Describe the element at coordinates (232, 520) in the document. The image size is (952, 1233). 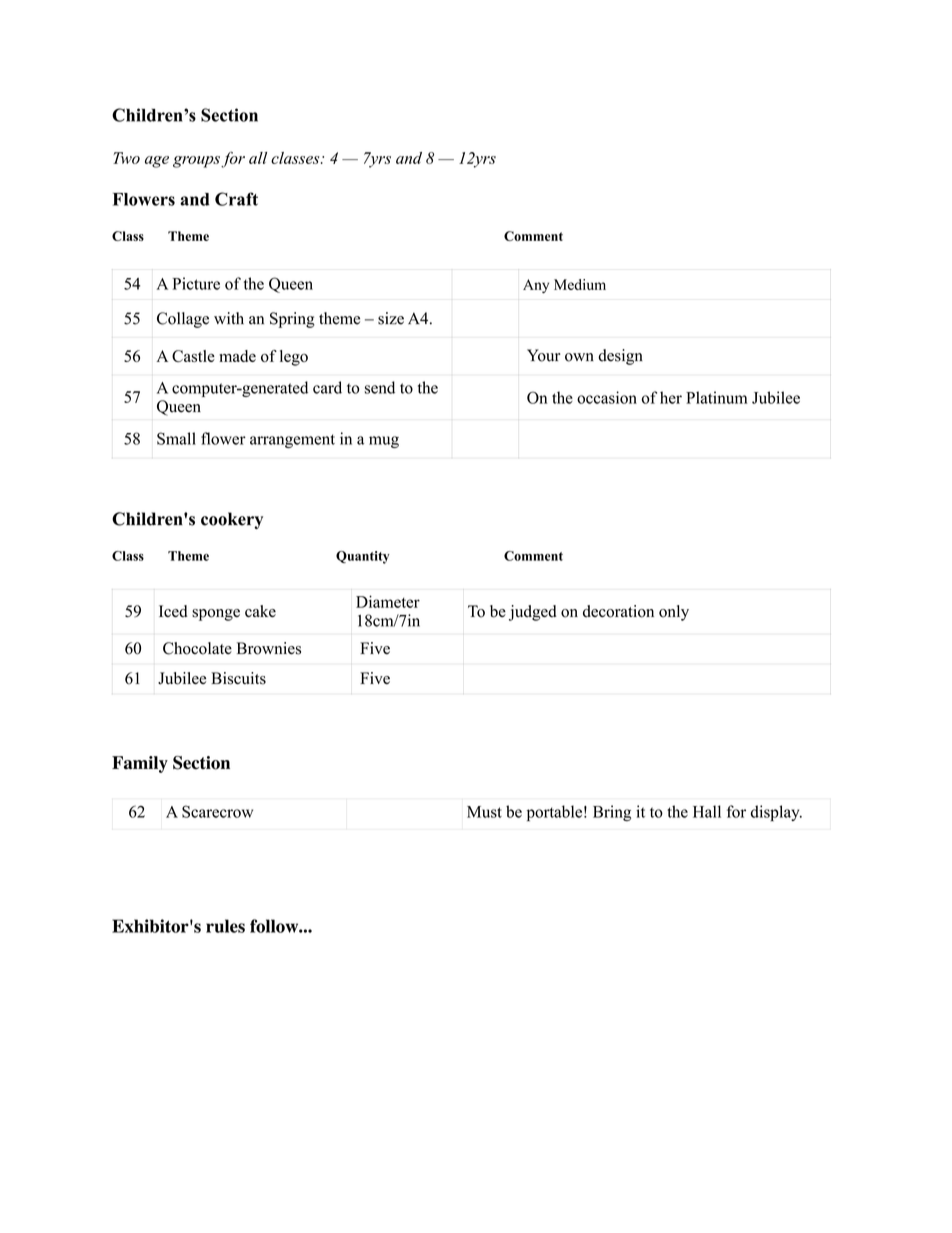
I see `cookery` at that location.
